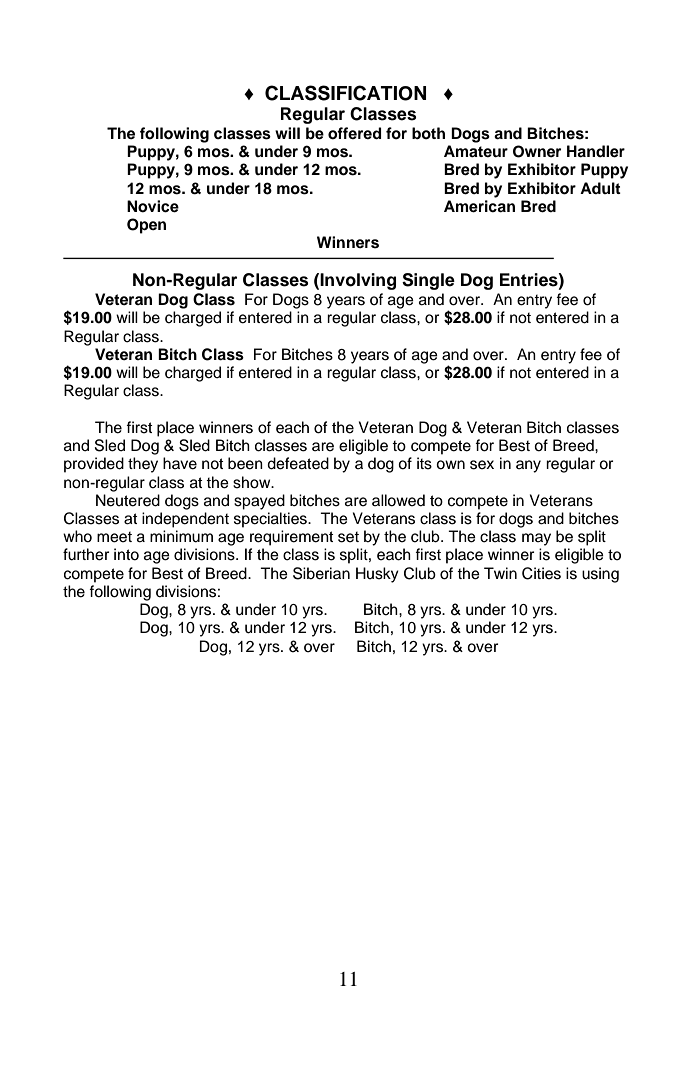 The image size is (697, 1078). Describe the element at coordinates (428, 281) in the screenshot. I see `Single` at that location.
